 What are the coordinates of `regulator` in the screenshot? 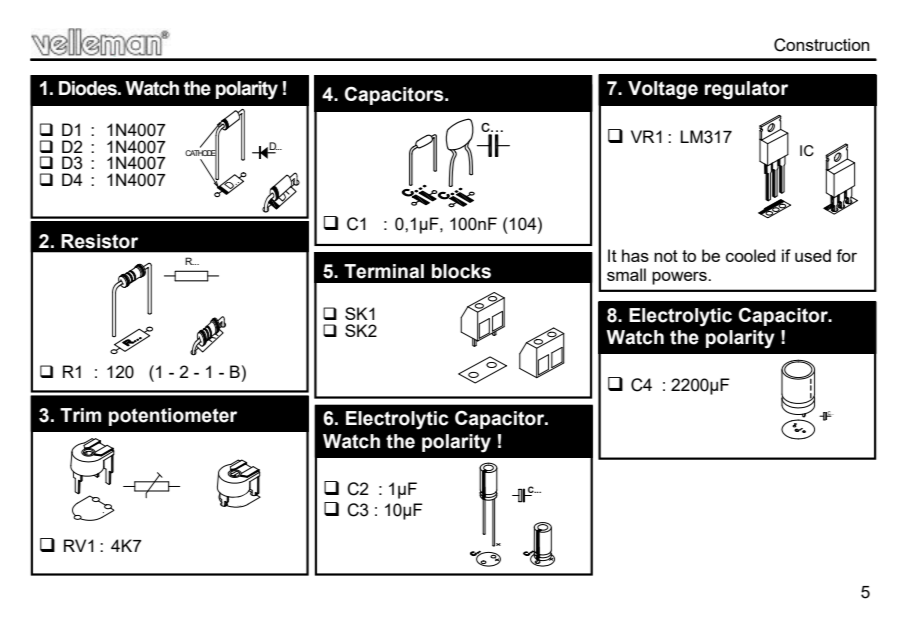 It's located at (746, 90).
